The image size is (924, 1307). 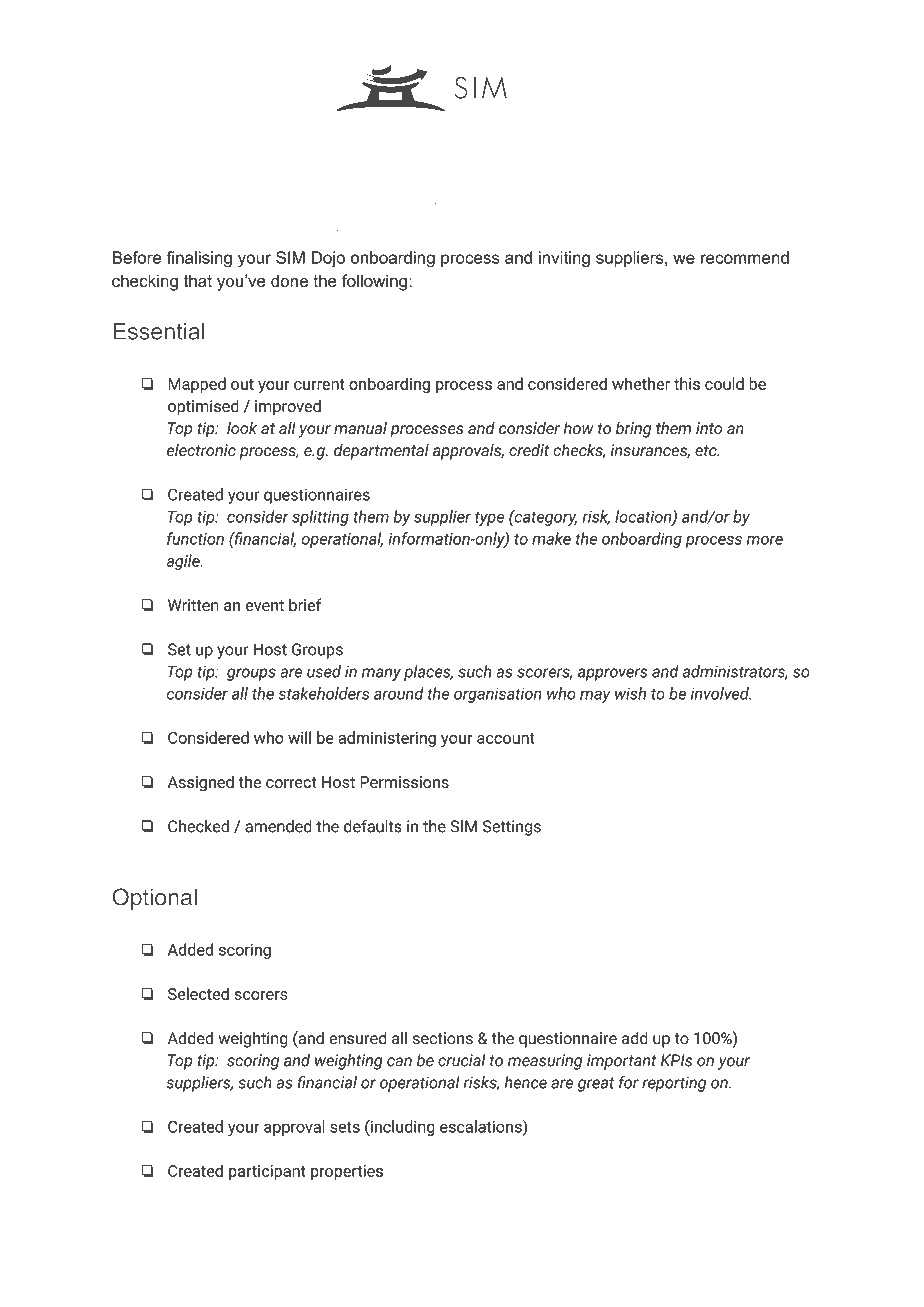 I want to click on finalising, so click(x=199, y=259).
